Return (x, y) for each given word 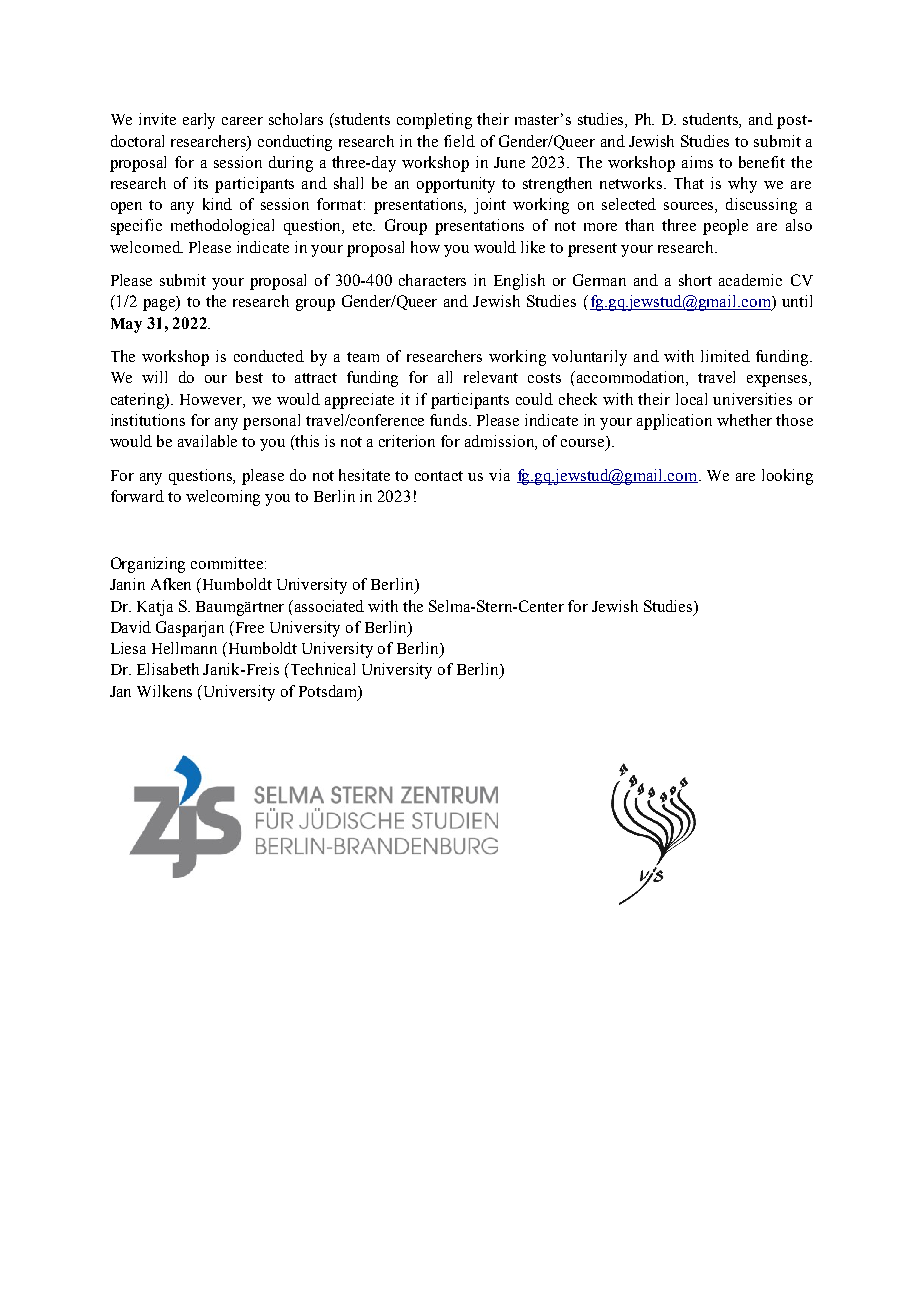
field (459, 141)
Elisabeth (168, 669)
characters (432, 280)
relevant (491, 377)
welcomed (146, 247)
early (199, 121)
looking (787, 477)
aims (697, 162)
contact (439, 476)
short (695, 280)
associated (329, 606)
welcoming (223, 498)
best (249, 377)
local (691, 399)
